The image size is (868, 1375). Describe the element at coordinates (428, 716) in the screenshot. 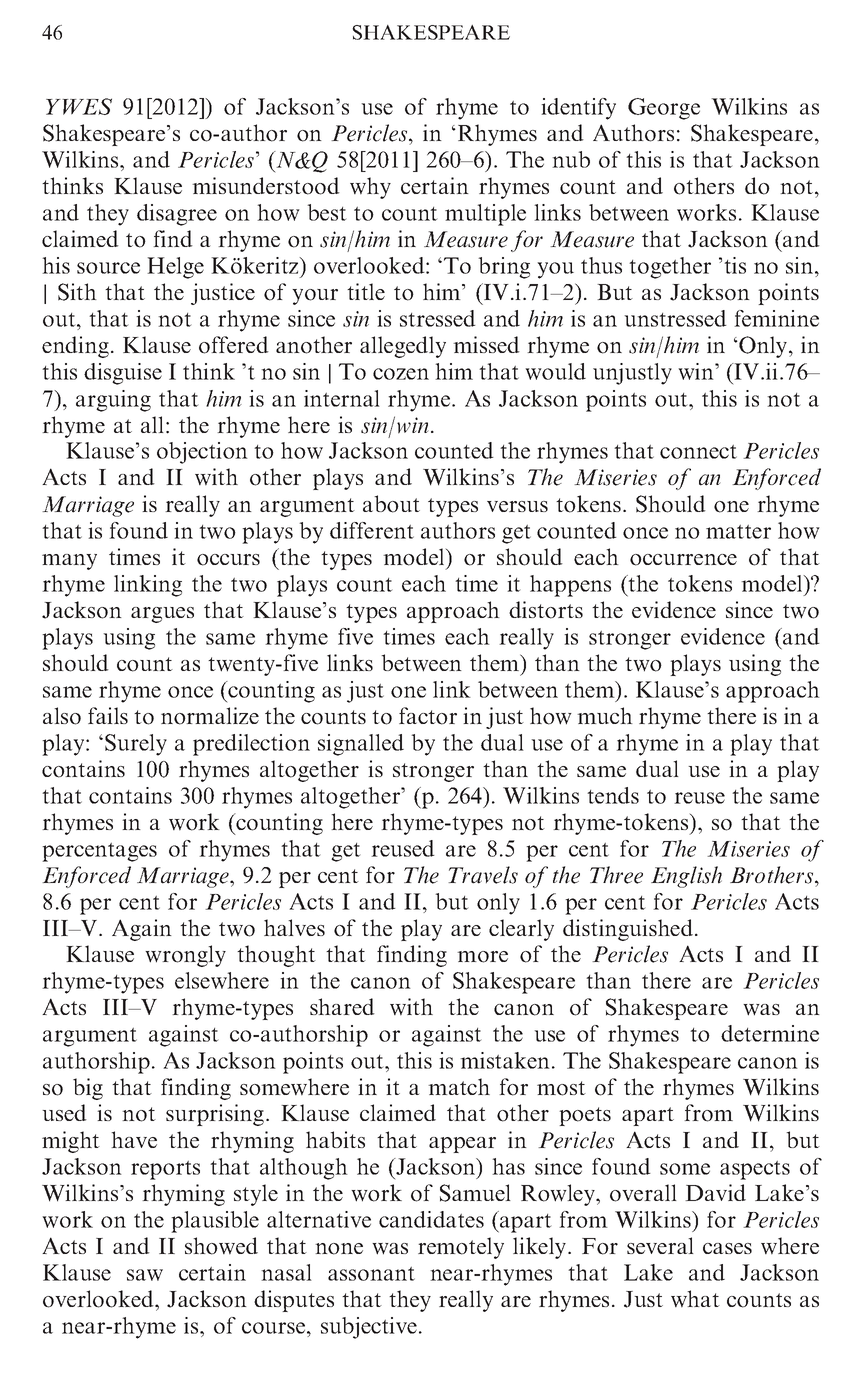

I see `factor` at that location.
